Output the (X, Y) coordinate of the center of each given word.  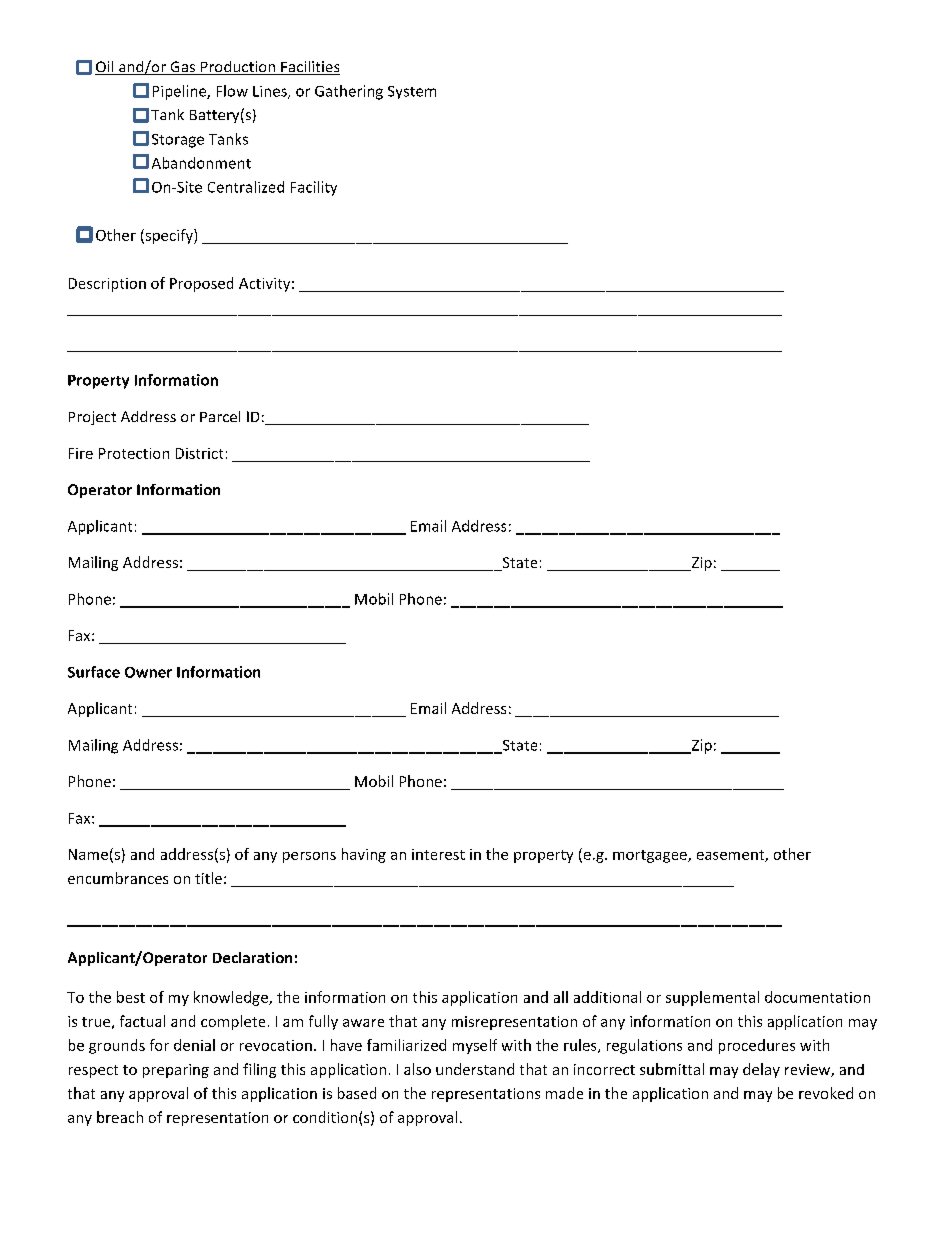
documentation (817, 997)
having (364, 855)
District (199, 453)
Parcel (220, 416)
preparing (176, 1071)
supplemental (712, 998)
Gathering (349, 92)
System (412, 92)
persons (309, 857)
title (208, 878)
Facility (314, 188)
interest (438, 854)
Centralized (246, 187)
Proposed (201, 284)
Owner (148, 672)
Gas (183, 68)
